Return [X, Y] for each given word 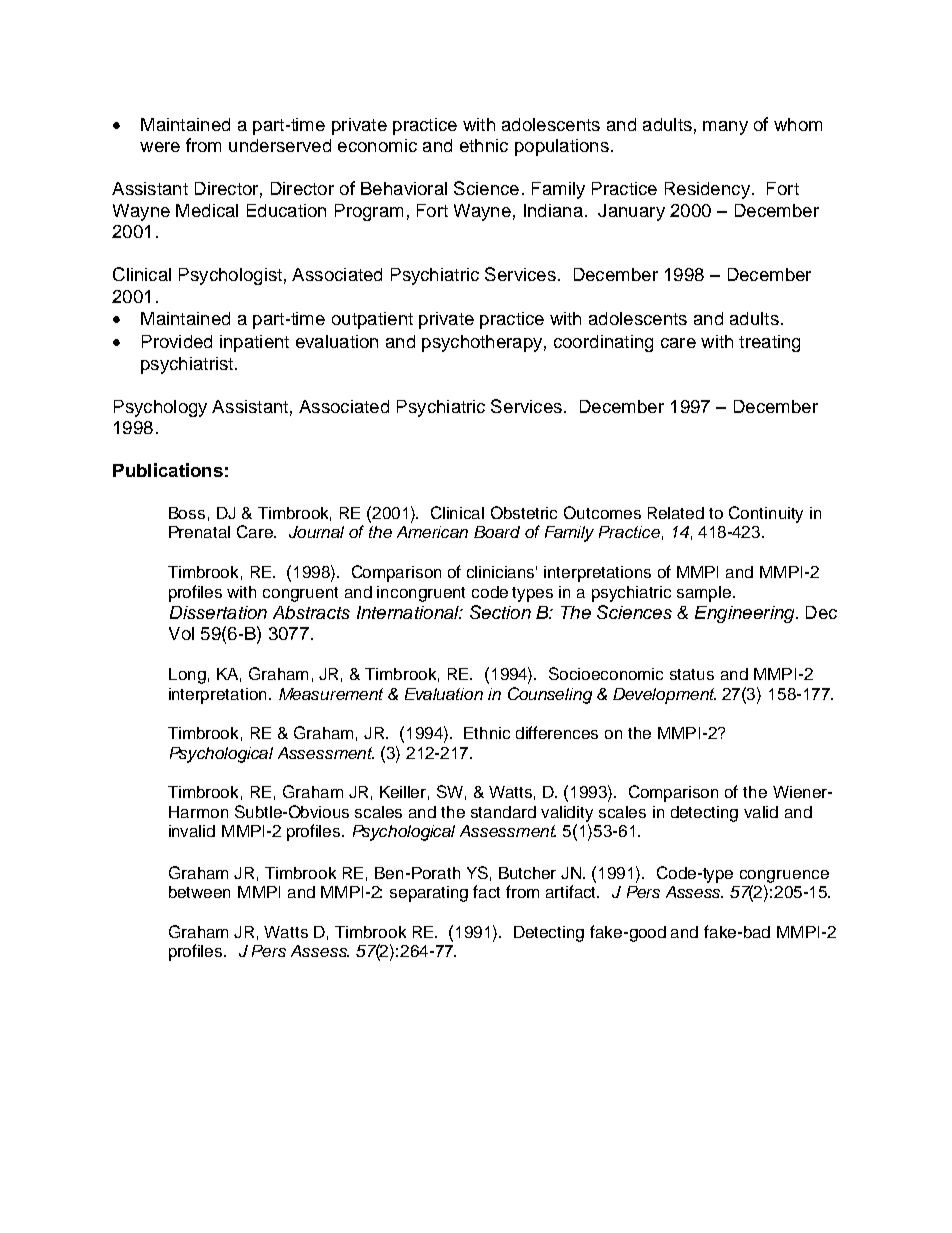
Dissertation [218, 612]
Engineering [746, 614]
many [725, 128]
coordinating [603, 343]
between [199, 892]
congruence [784, 876]
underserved [280, 145]
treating [769, 343]
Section [500, 612]
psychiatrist [188, 365]
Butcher [527, 873]
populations [562, 147]
